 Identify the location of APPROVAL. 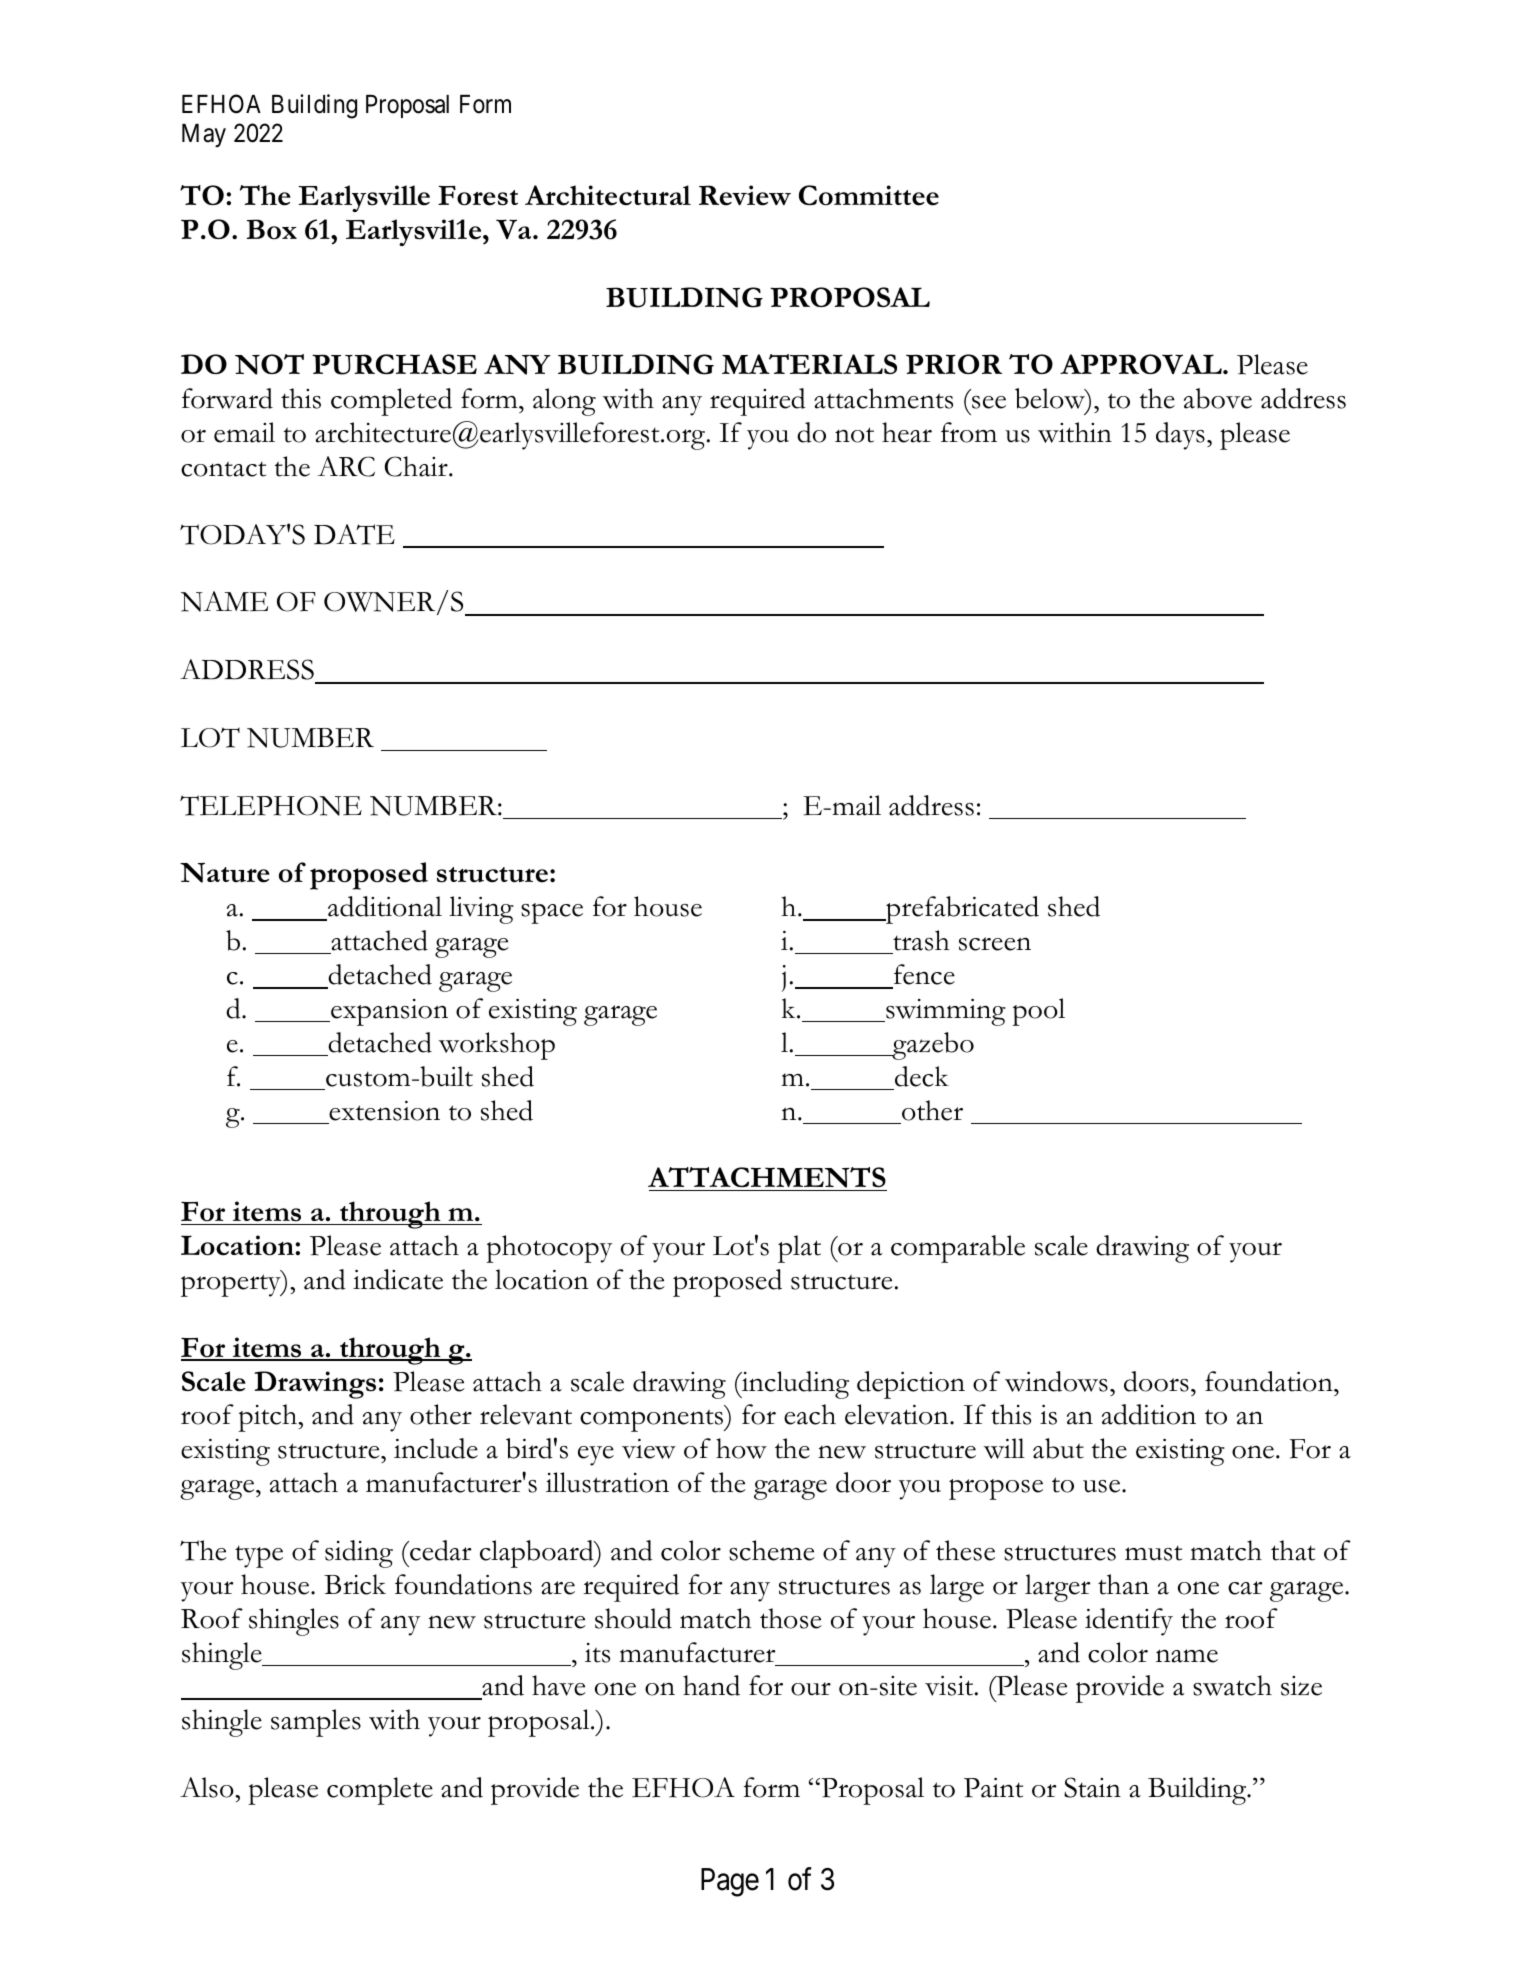
(1142, 364).
